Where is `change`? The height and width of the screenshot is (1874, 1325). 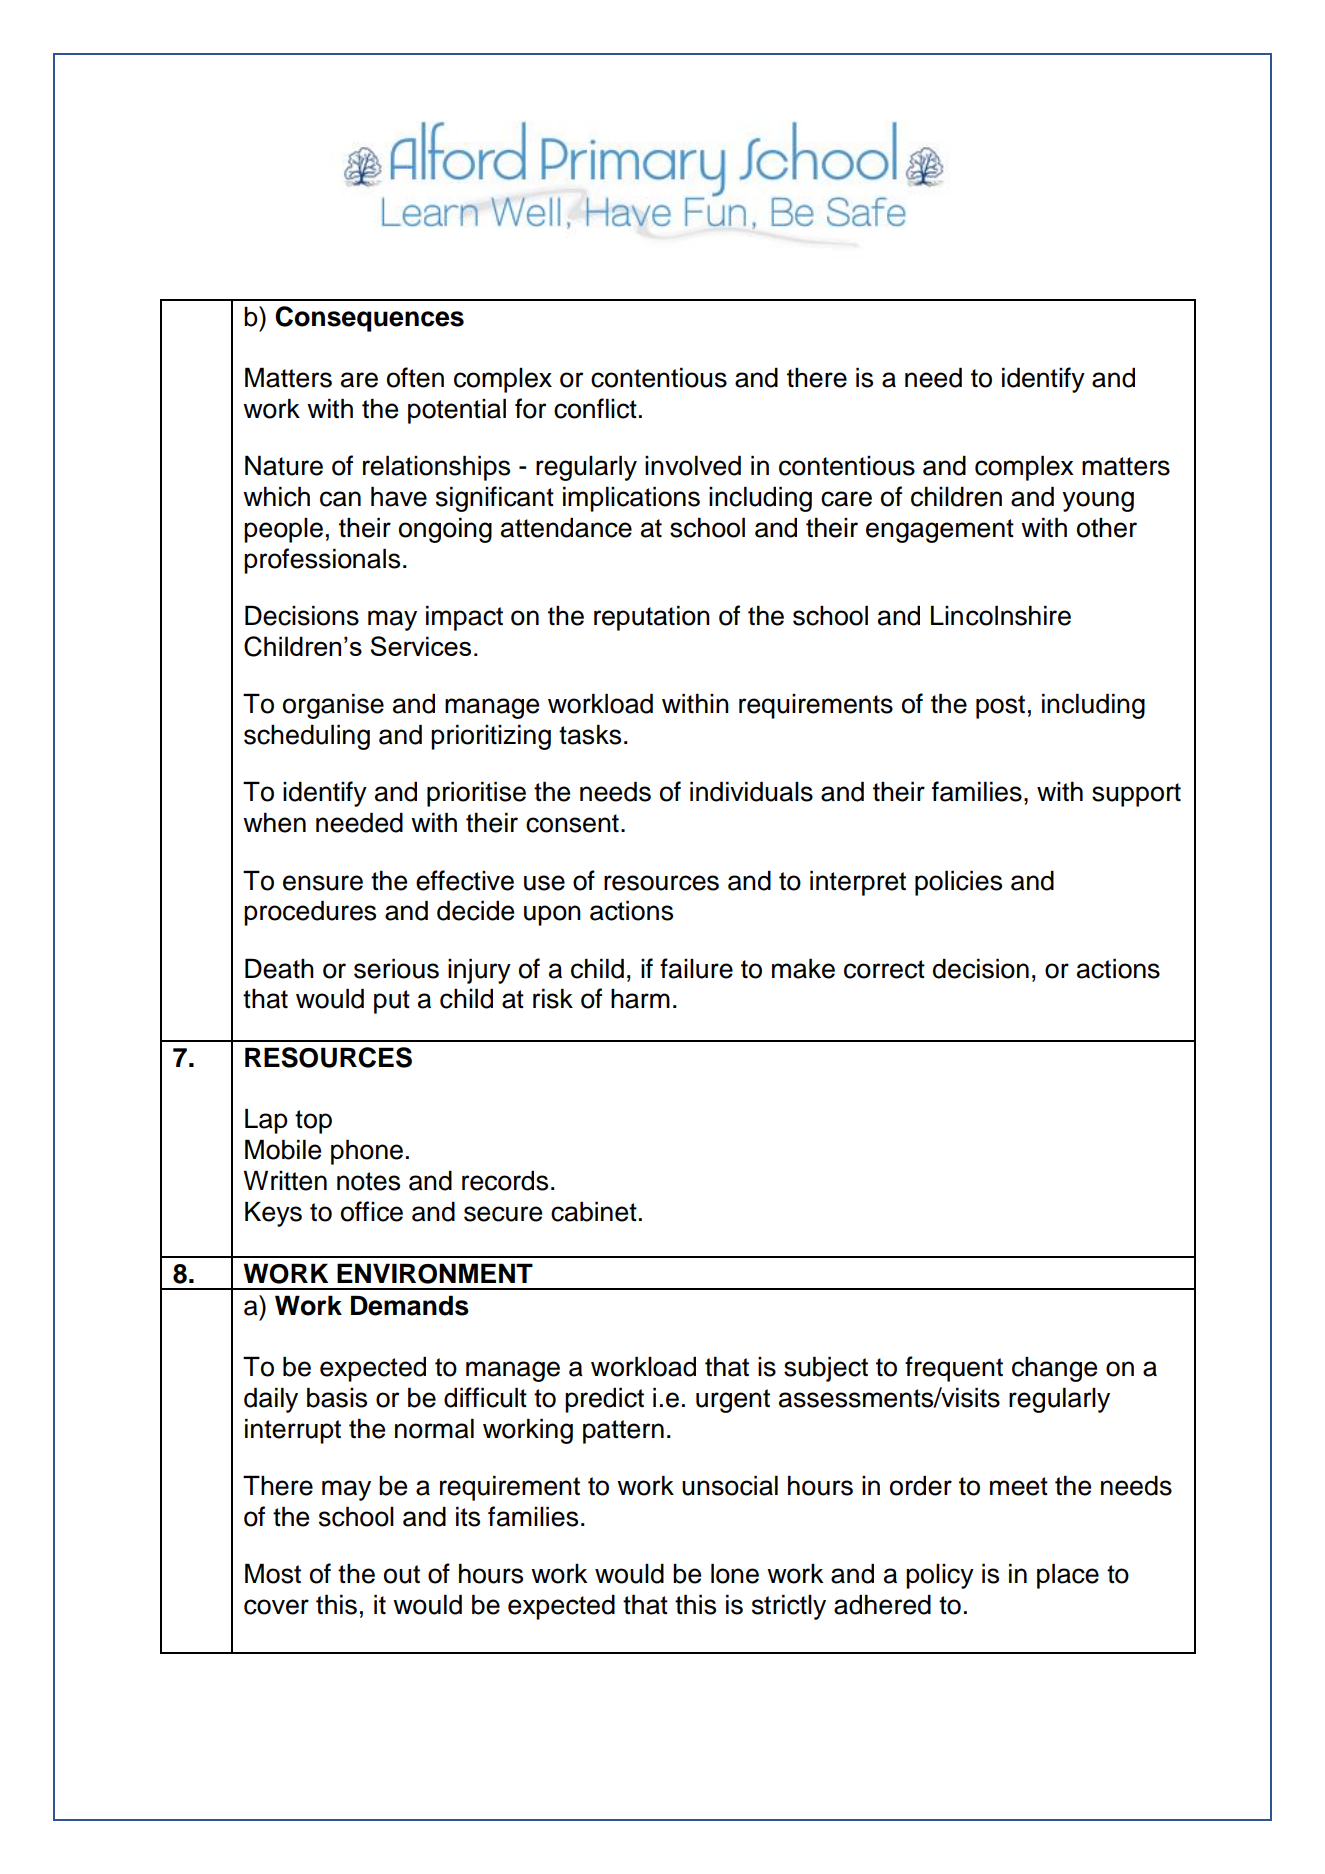 change is located at coordinates (1054, 1369).
